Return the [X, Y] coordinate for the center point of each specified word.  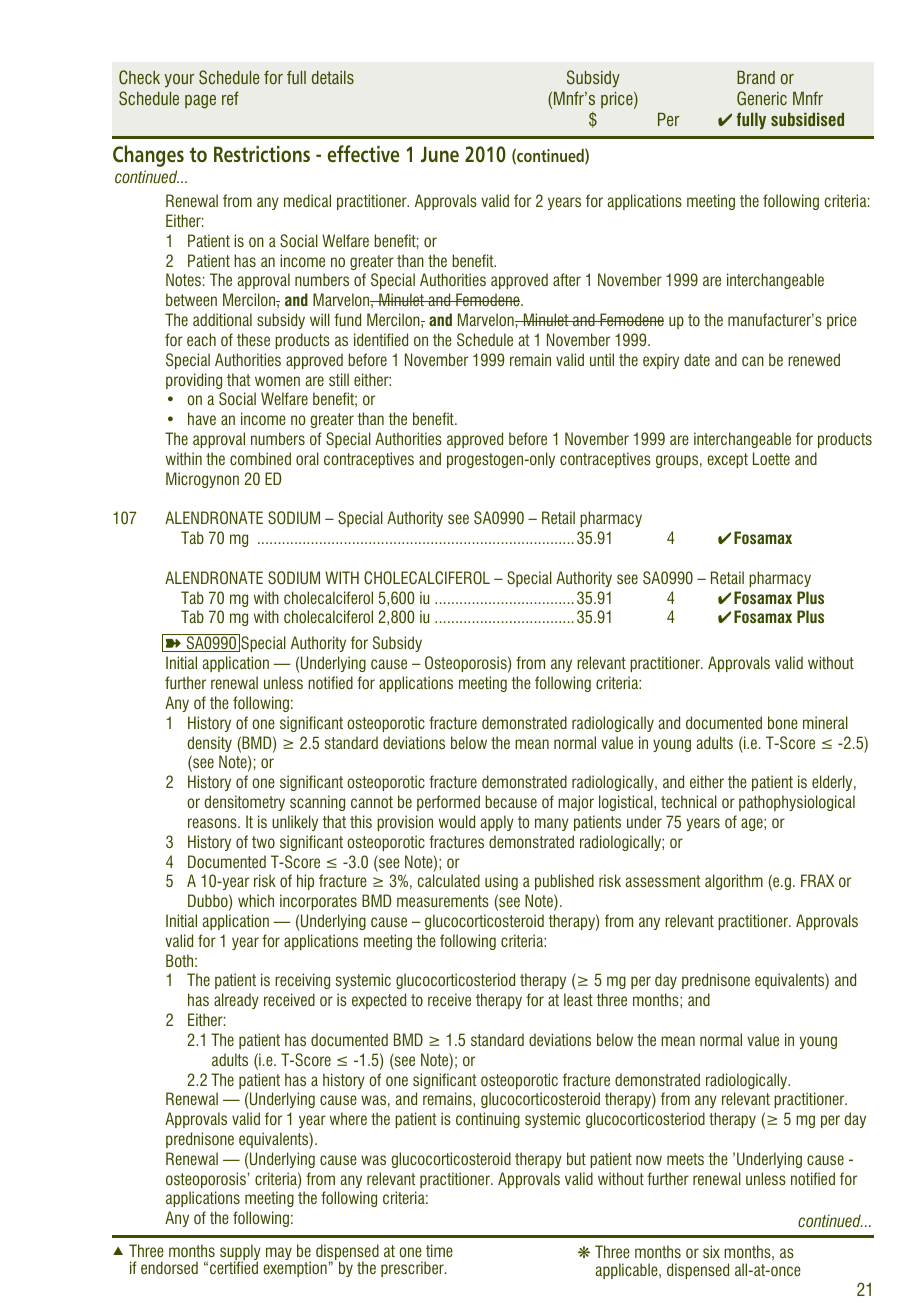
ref [230, 98]
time [439, 1250]
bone [783, 722]
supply [240, 1253]
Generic [762, 98]
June [440, 154]
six [711, 1251]
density [209, 744]
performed [448, 803]
